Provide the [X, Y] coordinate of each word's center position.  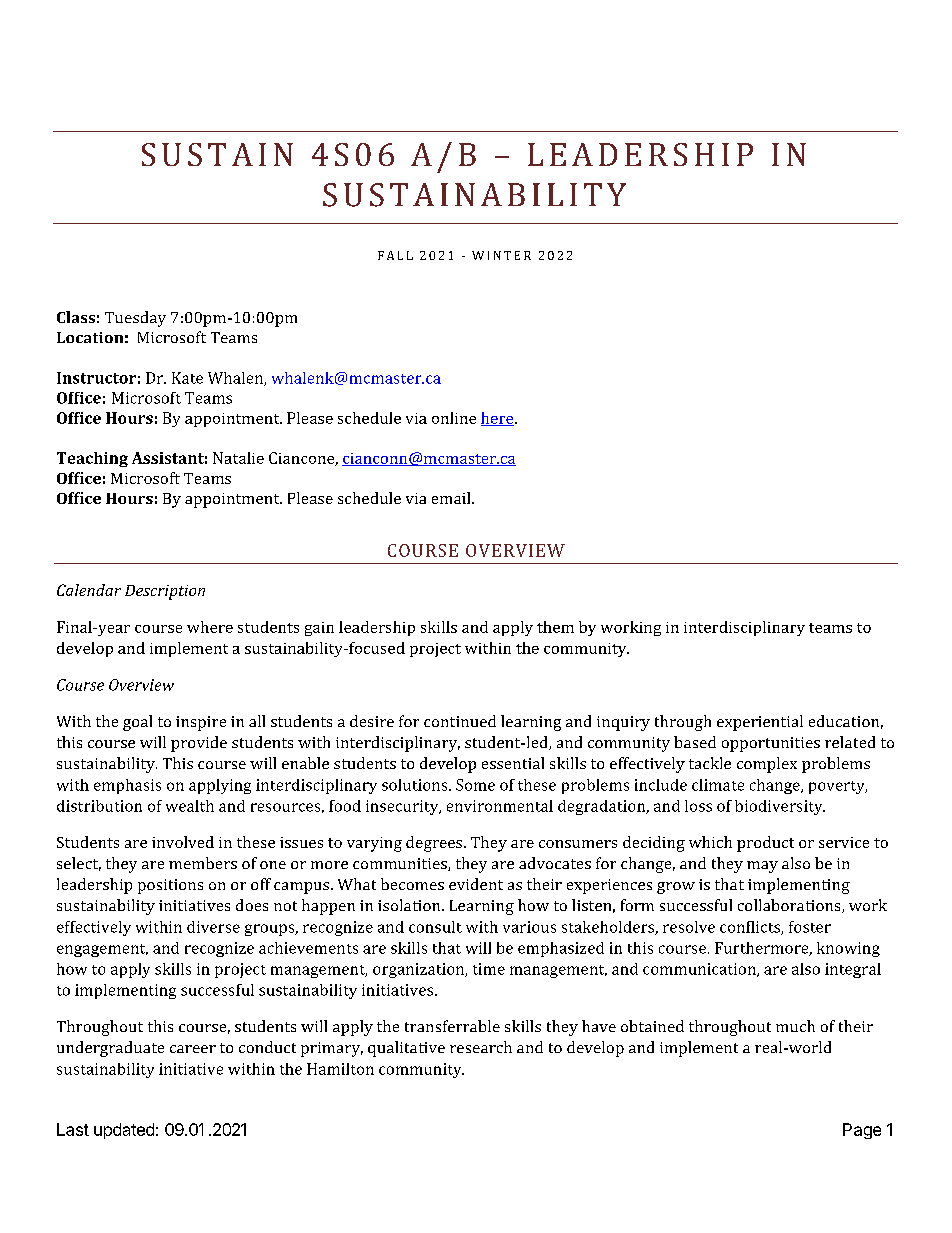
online [454, 418]
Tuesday [135, 319]
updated [124, 1131]
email [452, 498]
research [481, 1047]
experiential [760, 723]
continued [460, 721]
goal [137, 723]
